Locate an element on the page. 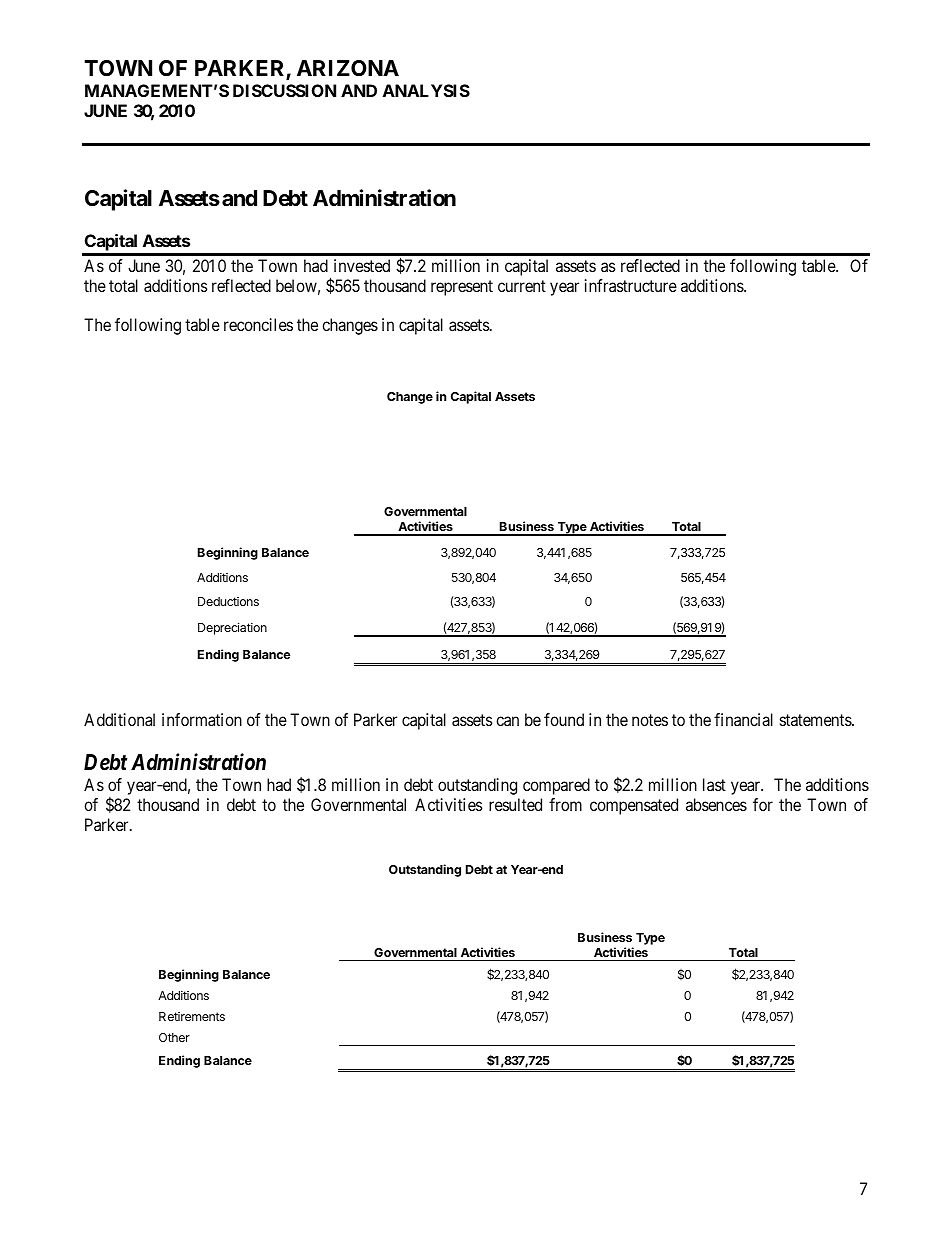 This image has width=952, height=1233. financial is located at coordinates (743, 719).
